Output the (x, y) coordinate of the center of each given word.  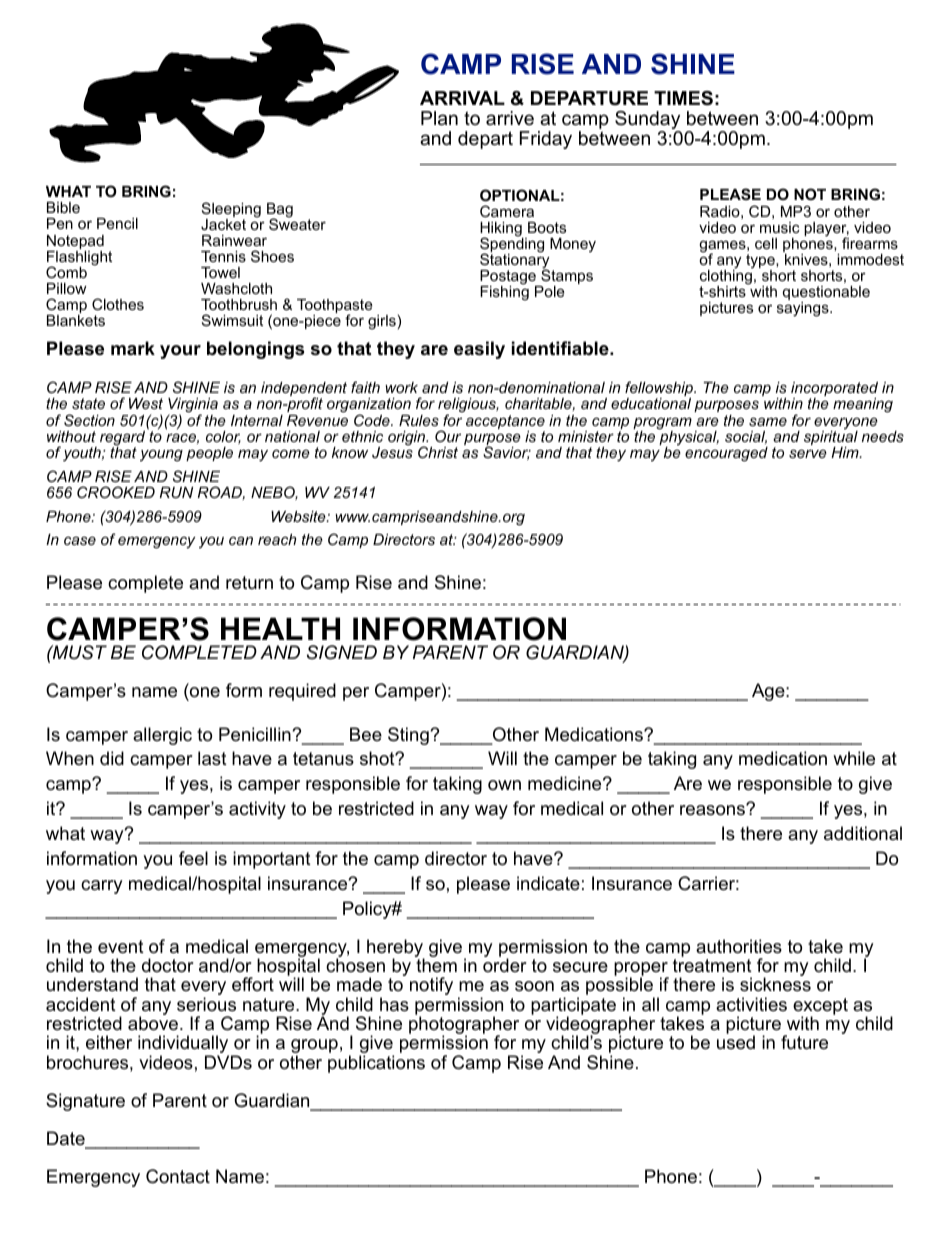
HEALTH (280, 628)
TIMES (683, 98)
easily (479, 350)
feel (193, 858)
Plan (439, 118)
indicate (548, 883)
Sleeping (231, 211)
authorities (739, 946)
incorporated (834, 390)
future (804, 1042)
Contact (178, 1176)
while (854, 758)
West (146, 403)
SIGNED (342, 652)
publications (376, 1064)
